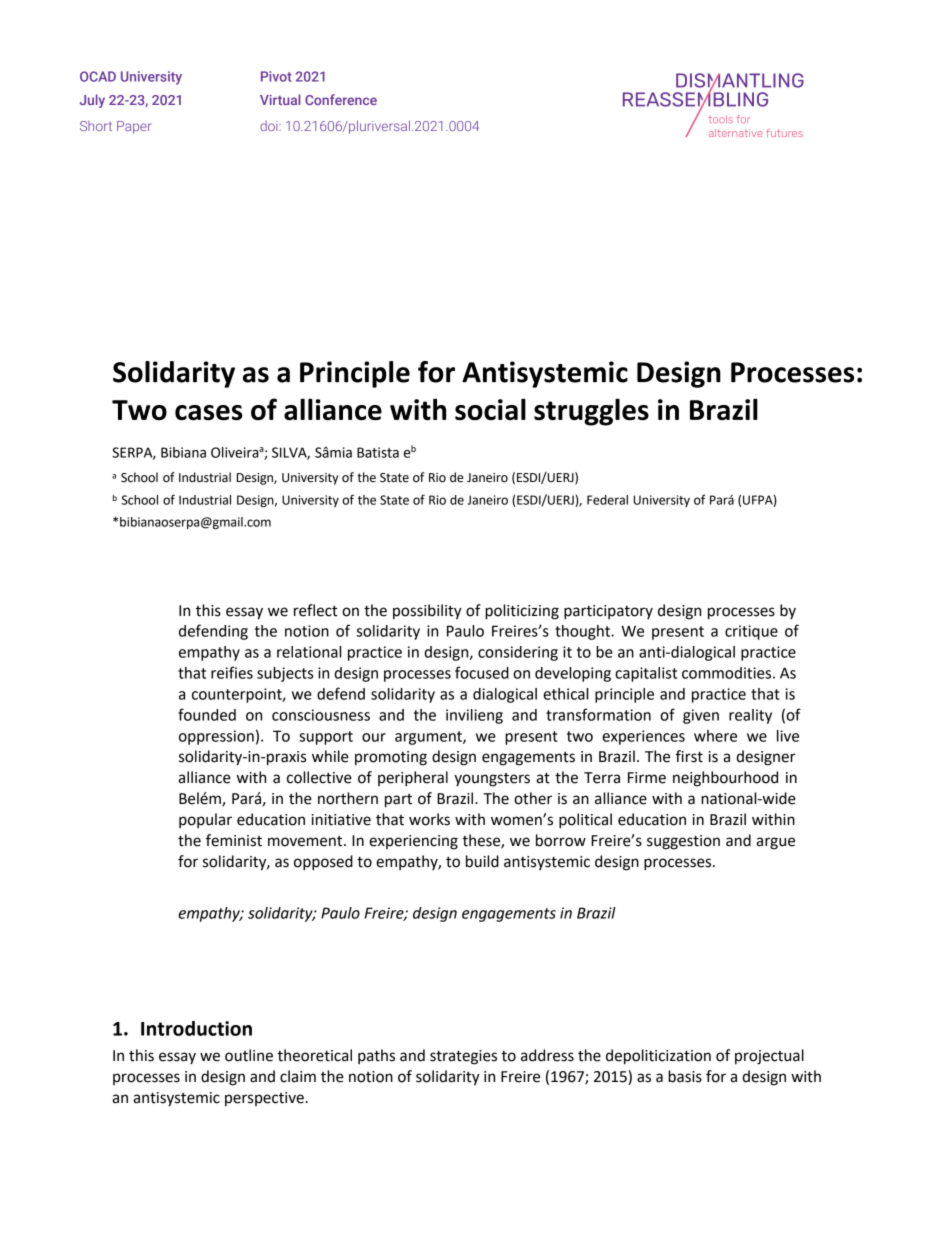 The height and width of the image is (1233, 952). Describe the element at coordinates (196, 1028) in the image. I see `Introduction` at that location.
